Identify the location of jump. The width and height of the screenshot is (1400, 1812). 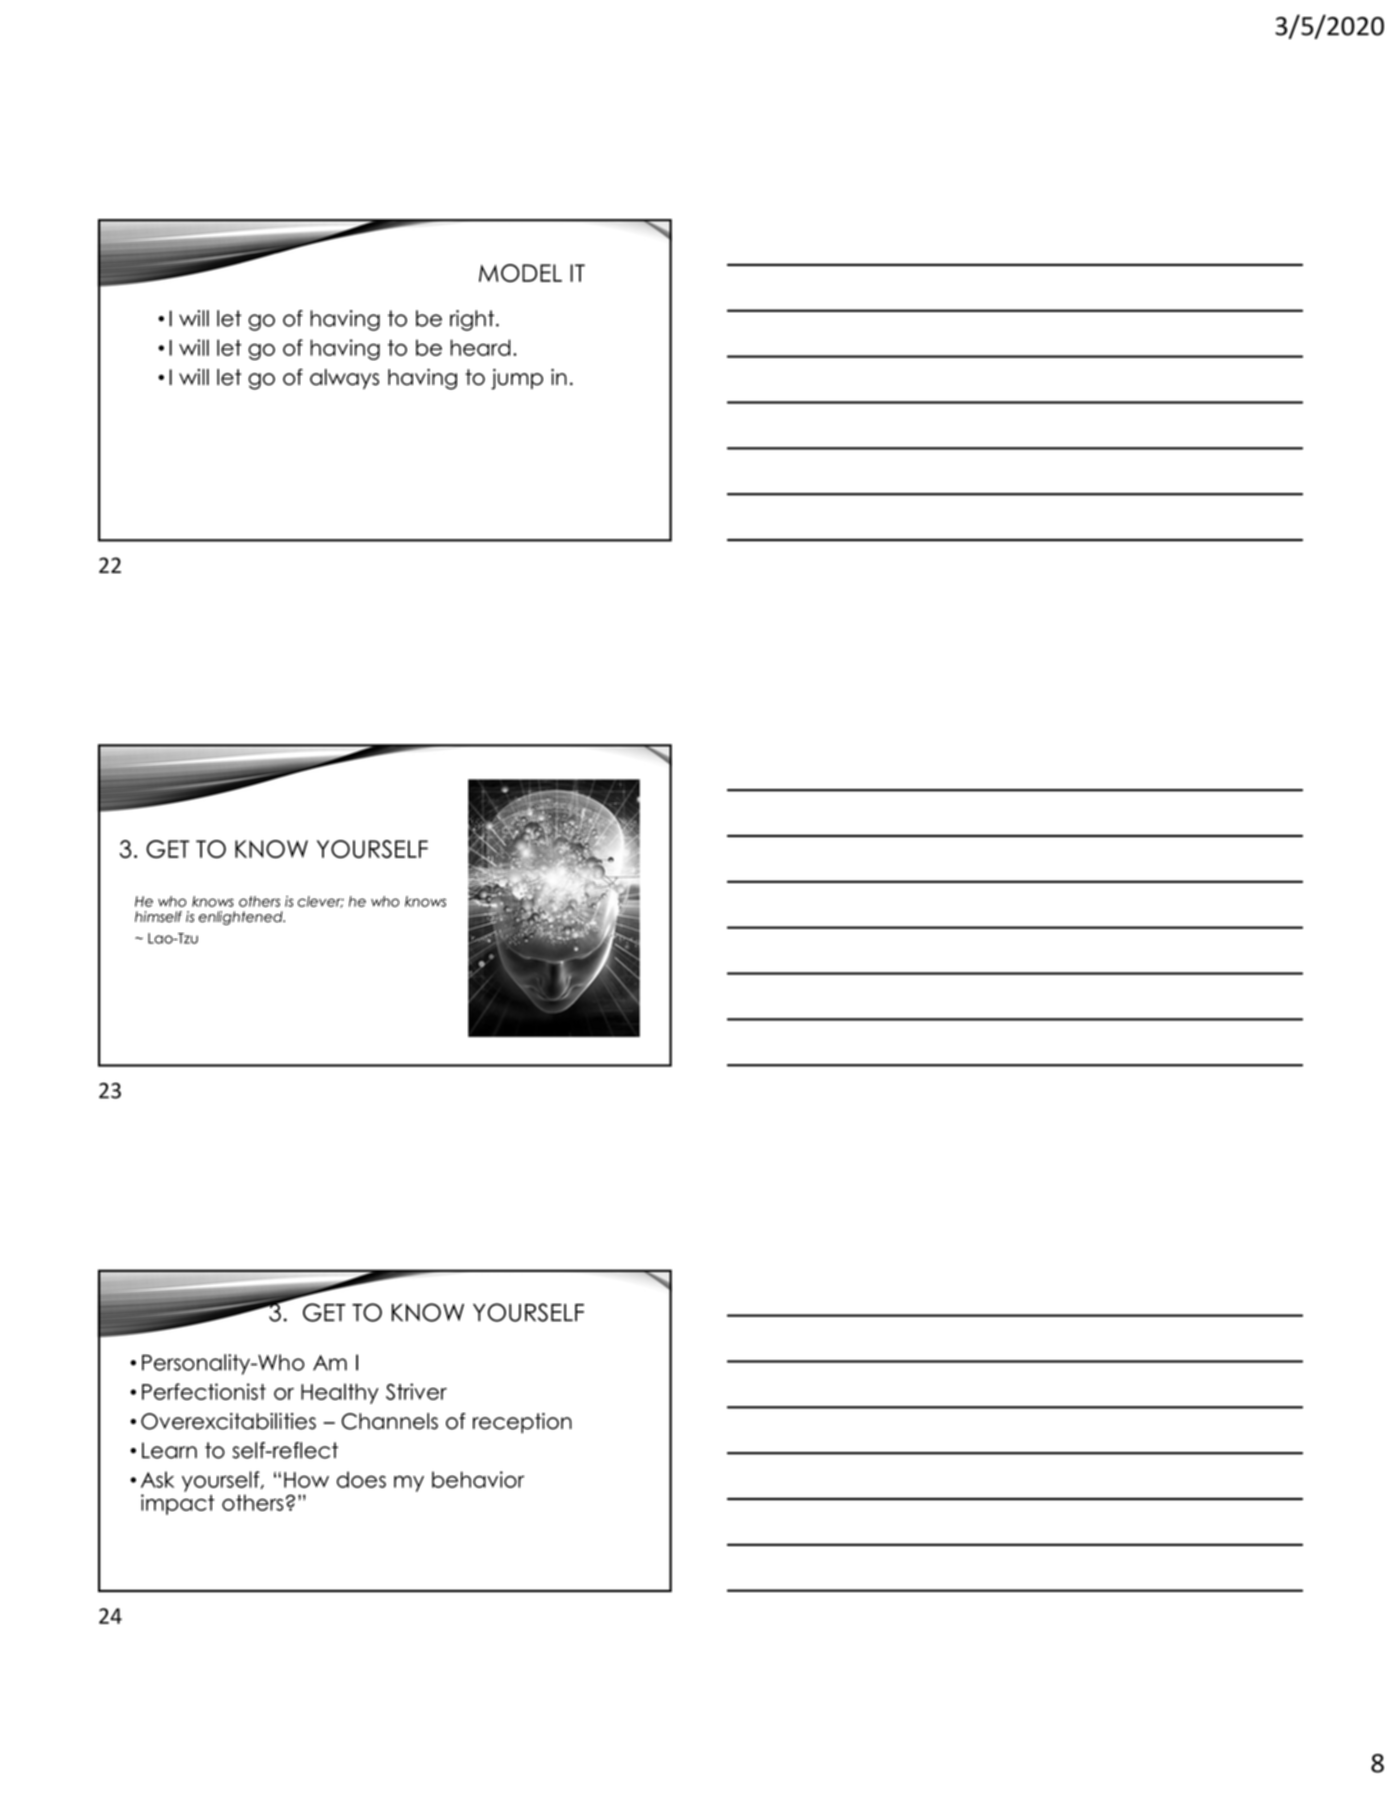
(517, 379).
